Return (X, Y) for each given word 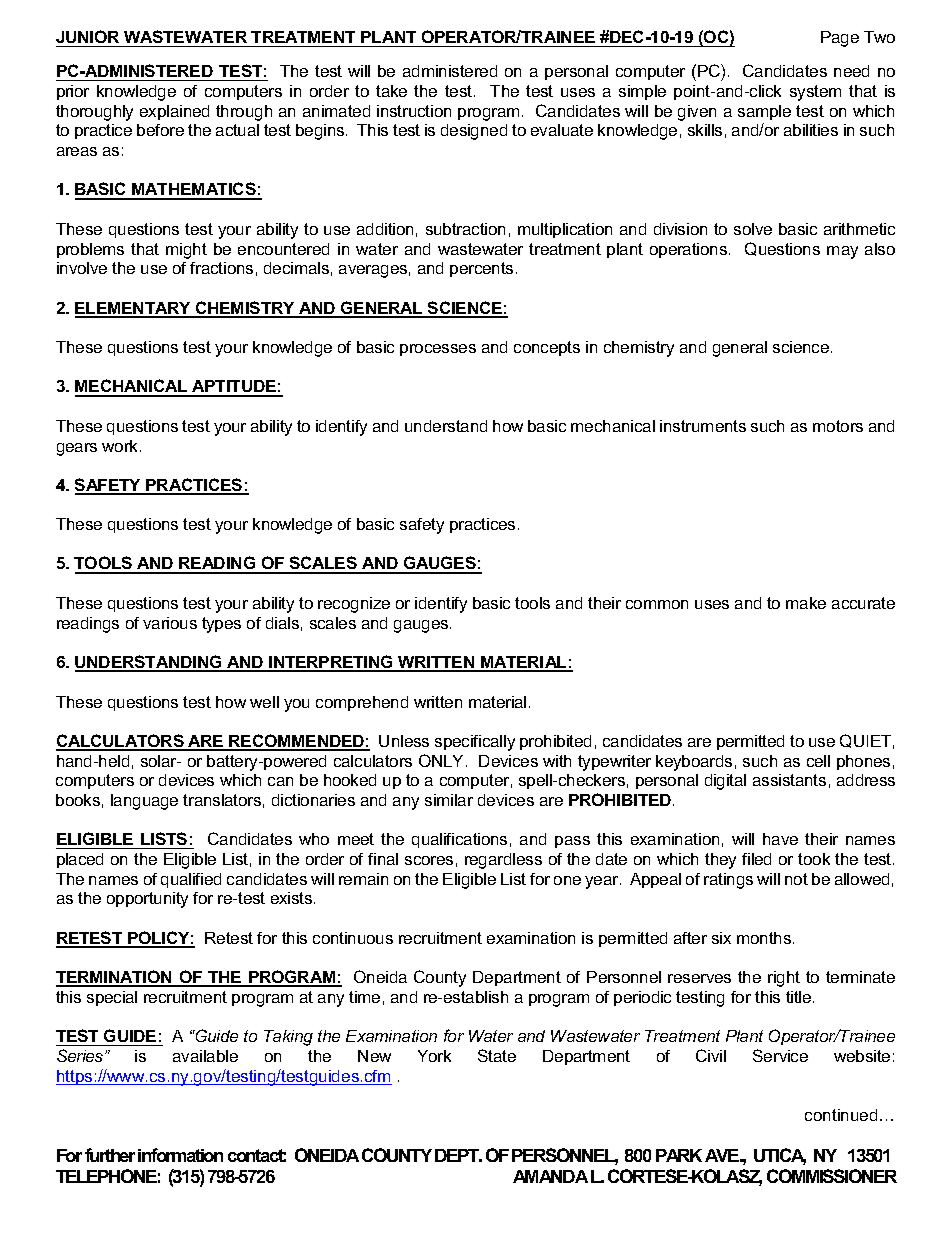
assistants (789, 780)
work (121, 446)
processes (438, 350)
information (180, 1155)
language (144, 802)
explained (174, 112)
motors (838, 426)
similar (449, 800)
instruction (414, 111)
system (815, 93)
